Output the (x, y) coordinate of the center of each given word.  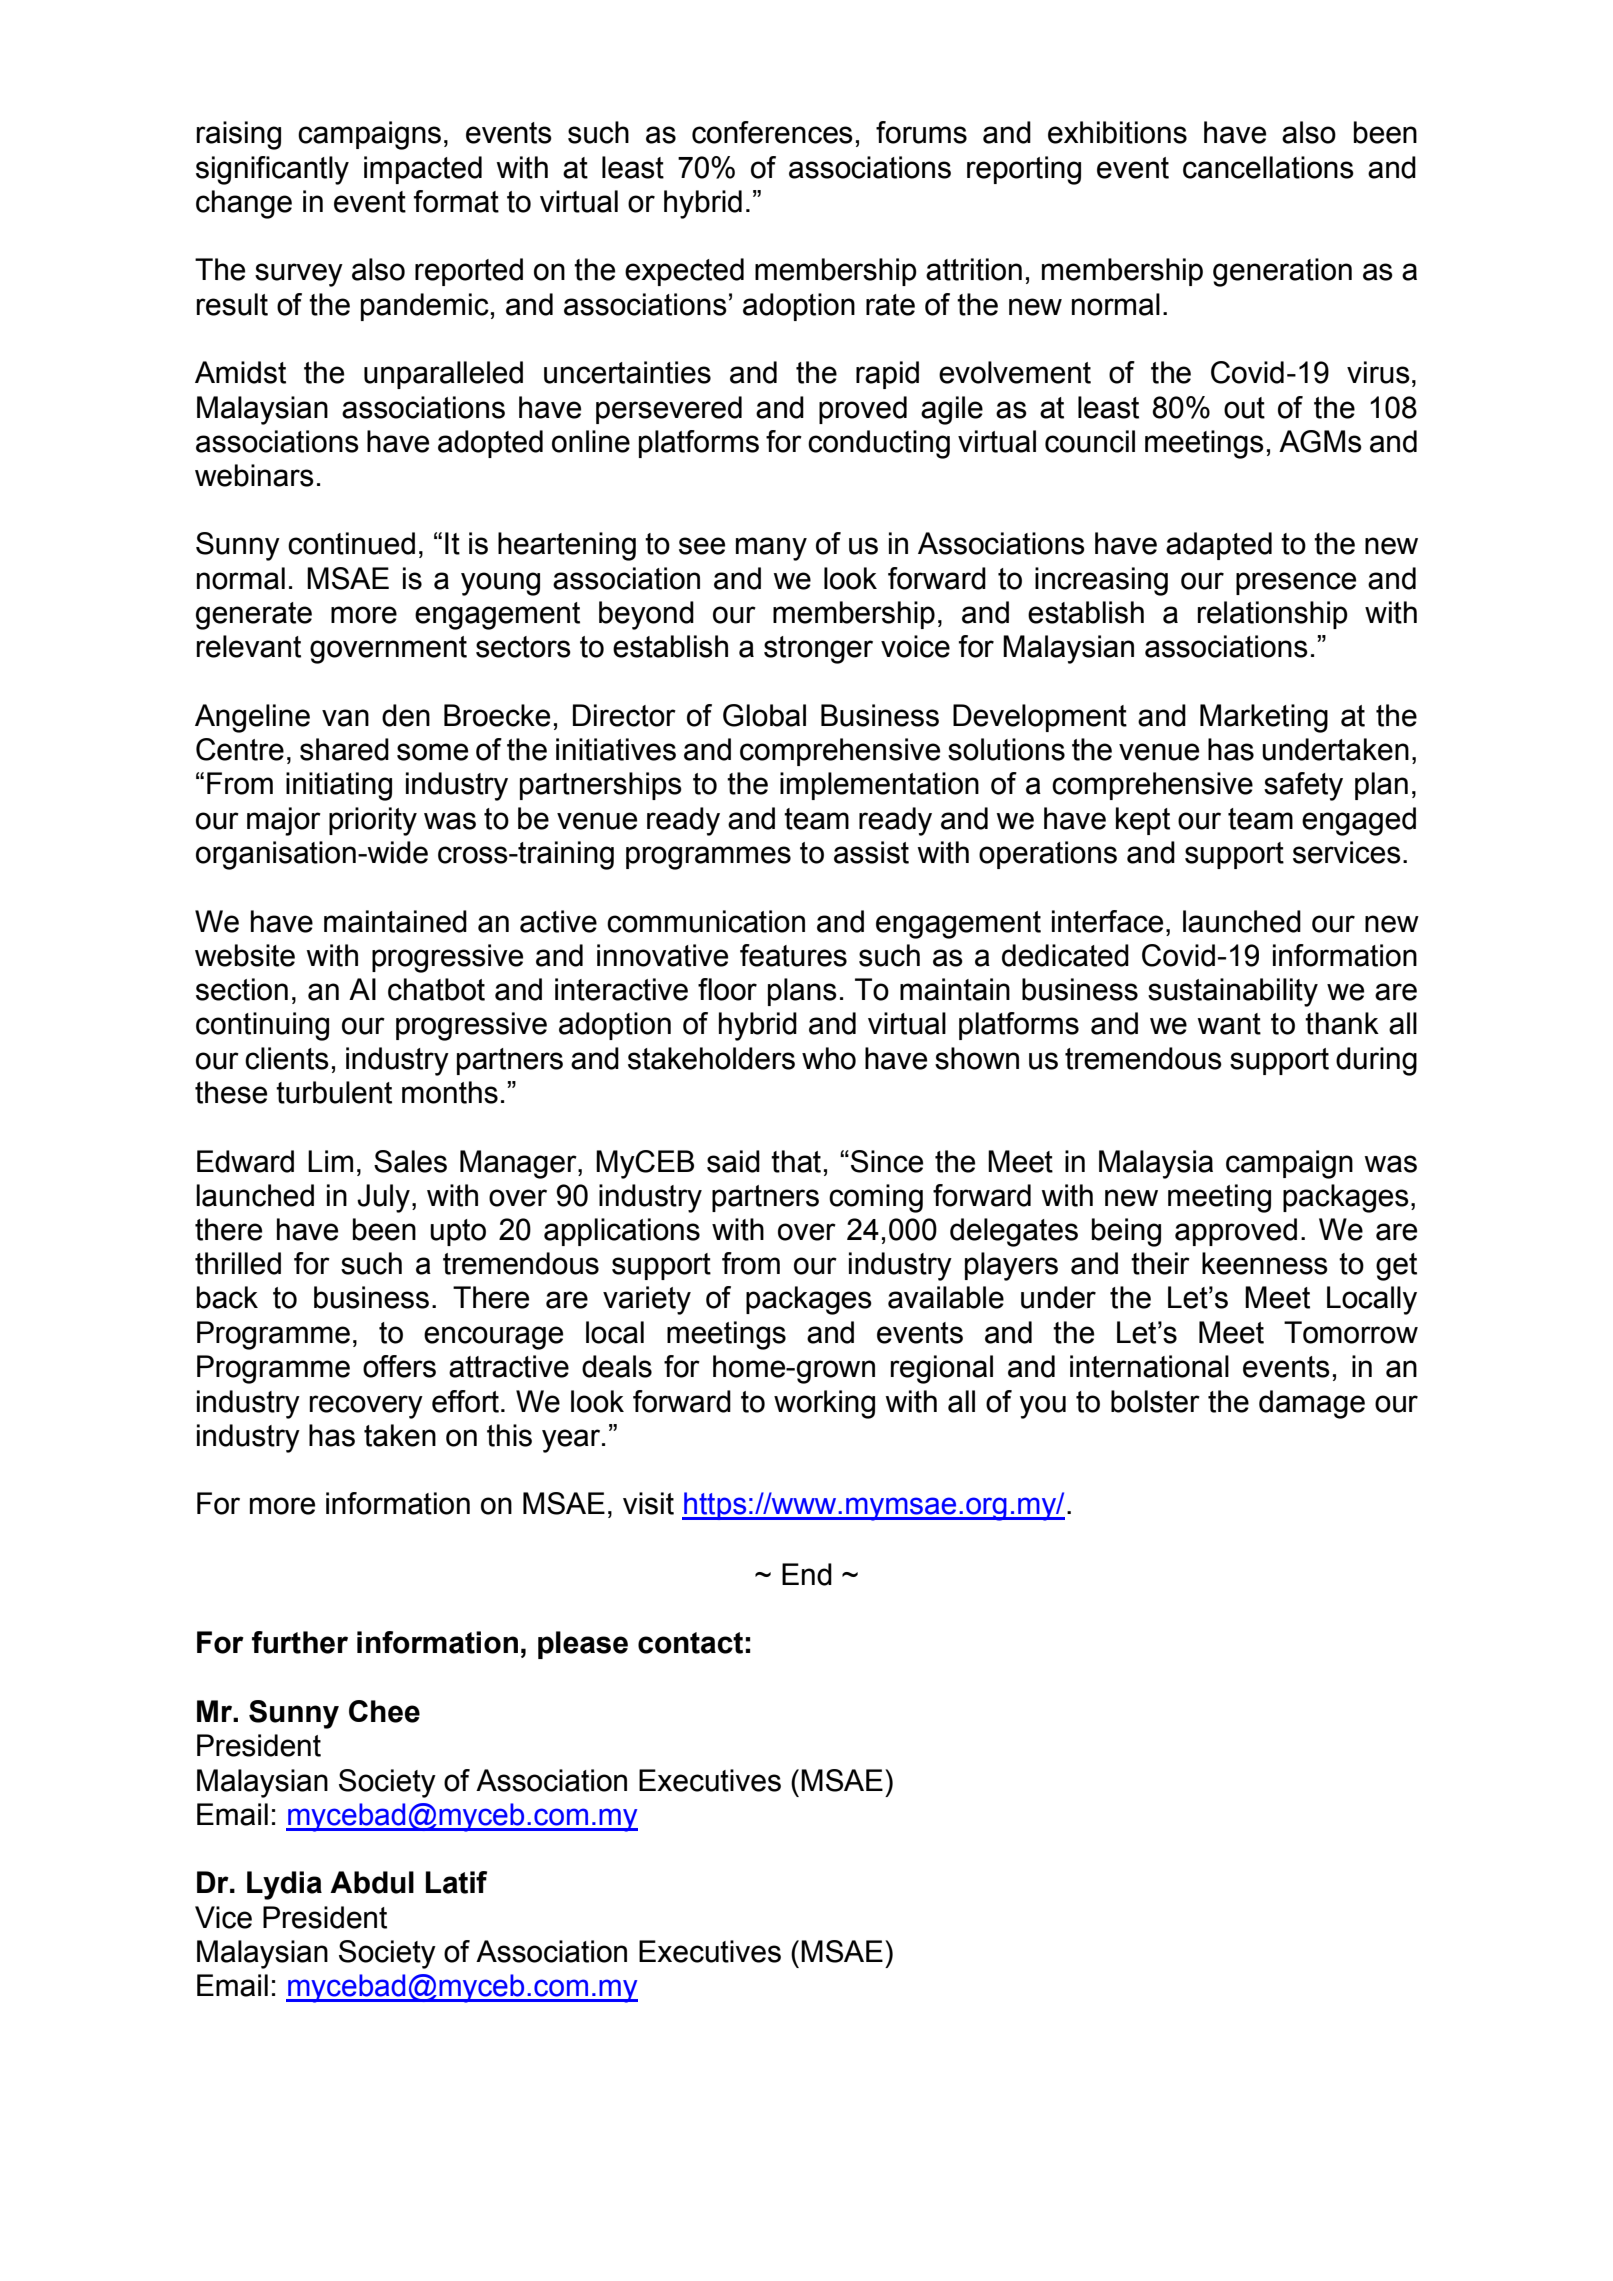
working (824, 1404)
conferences (772, 132)
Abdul (372, 1882)
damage (1312, 1404)
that (796, 1161)
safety (1303, 786)
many (771, 549)
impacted (423, 170)
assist (871, 852)
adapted (1219, 546)
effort (465, 1401)
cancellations (1268, 167)
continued (351, 543)
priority (373, 821)
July (383, 1198)
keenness (1265, 1263)
